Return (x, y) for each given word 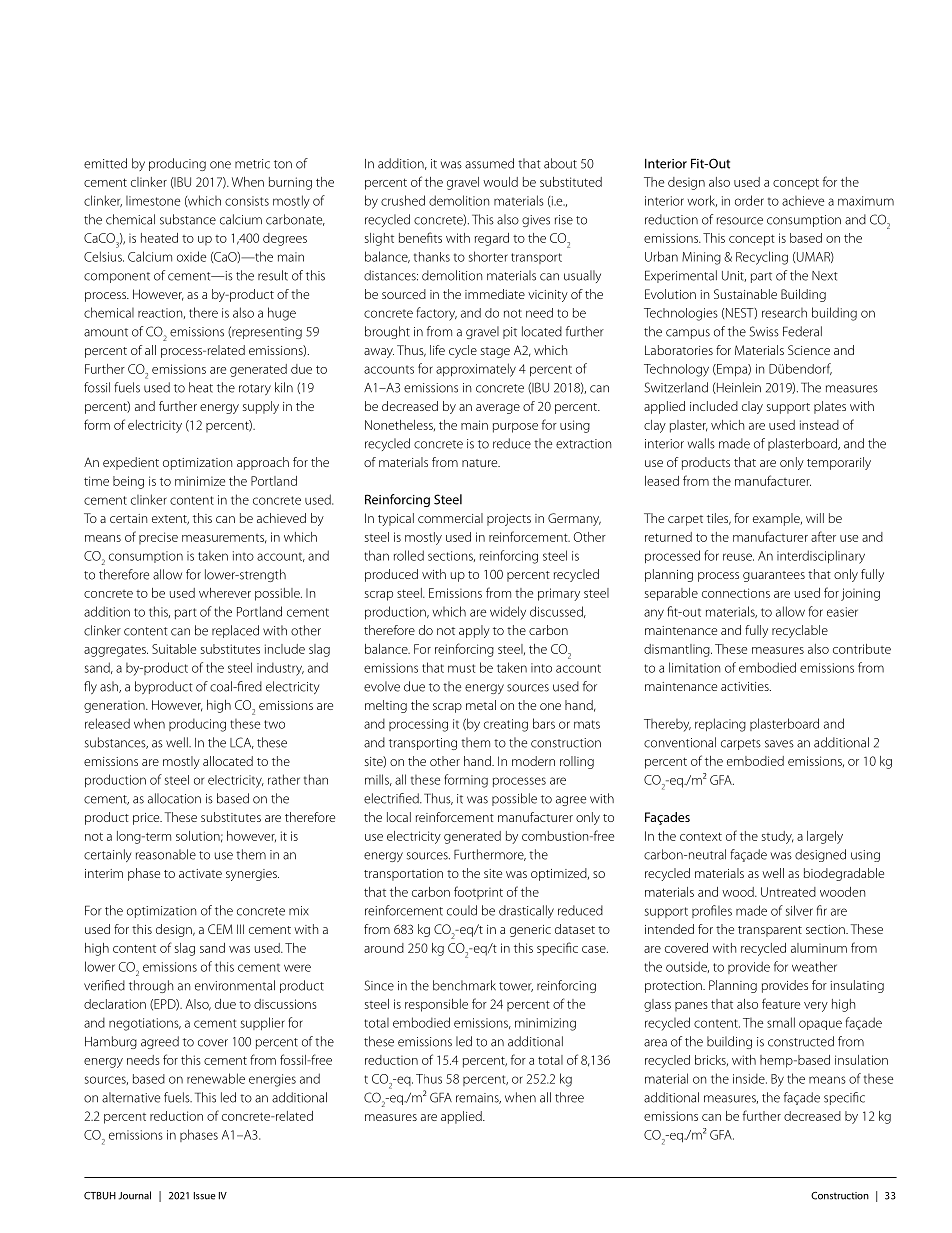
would (500, 182)
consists (247, 201)
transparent (770, 931)
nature (481, 463)
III (240, 929)
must (461, 668)
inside (750, 1078)
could (462, 910)
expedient (131, 463)
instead (819, 425)
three (569, 1097)
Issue (205, 1196)
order (749, 200)
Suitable (174, 649)
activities (746, 686)
